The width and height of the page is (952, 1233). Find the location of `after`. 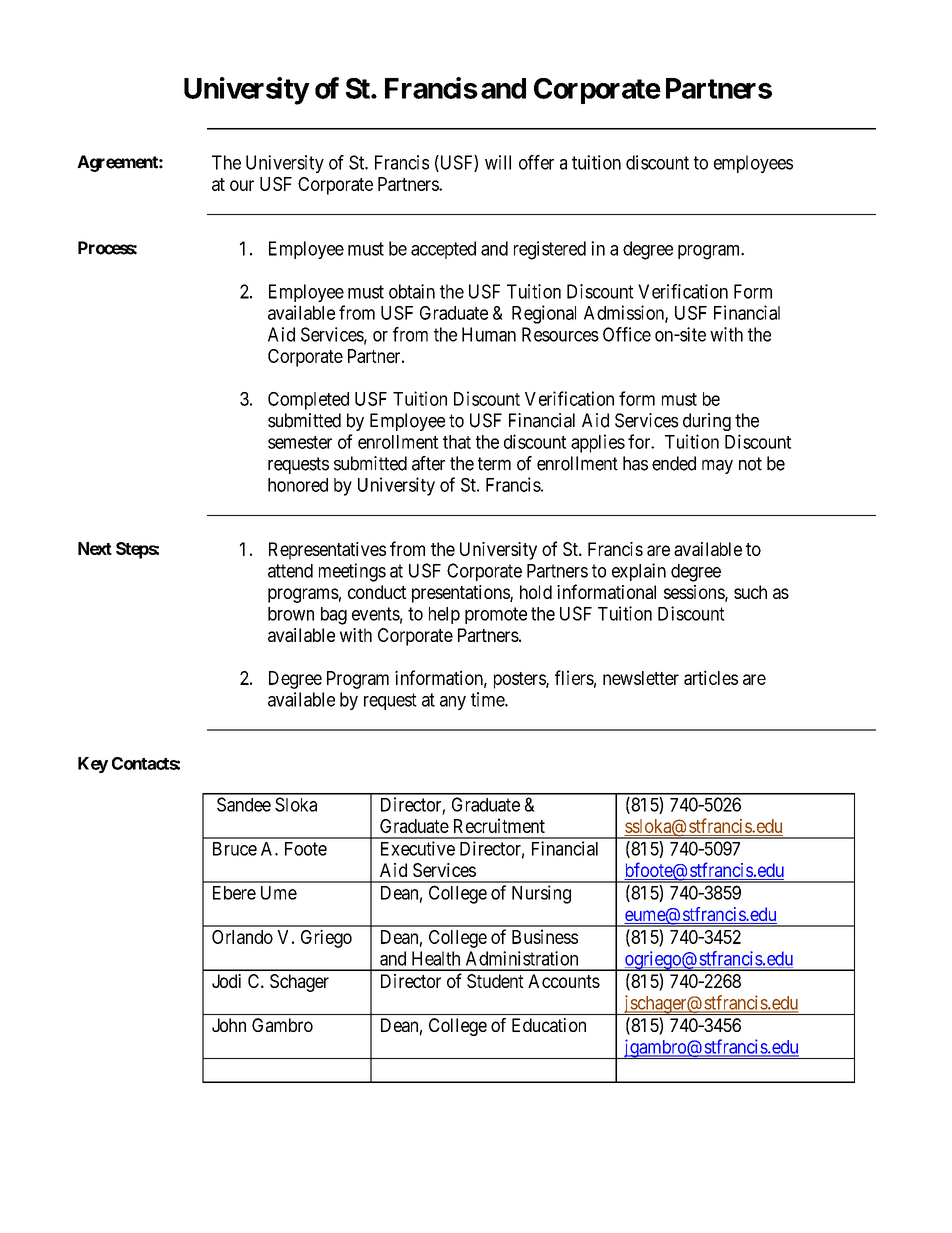

after is located at coordinates (428, 463).
